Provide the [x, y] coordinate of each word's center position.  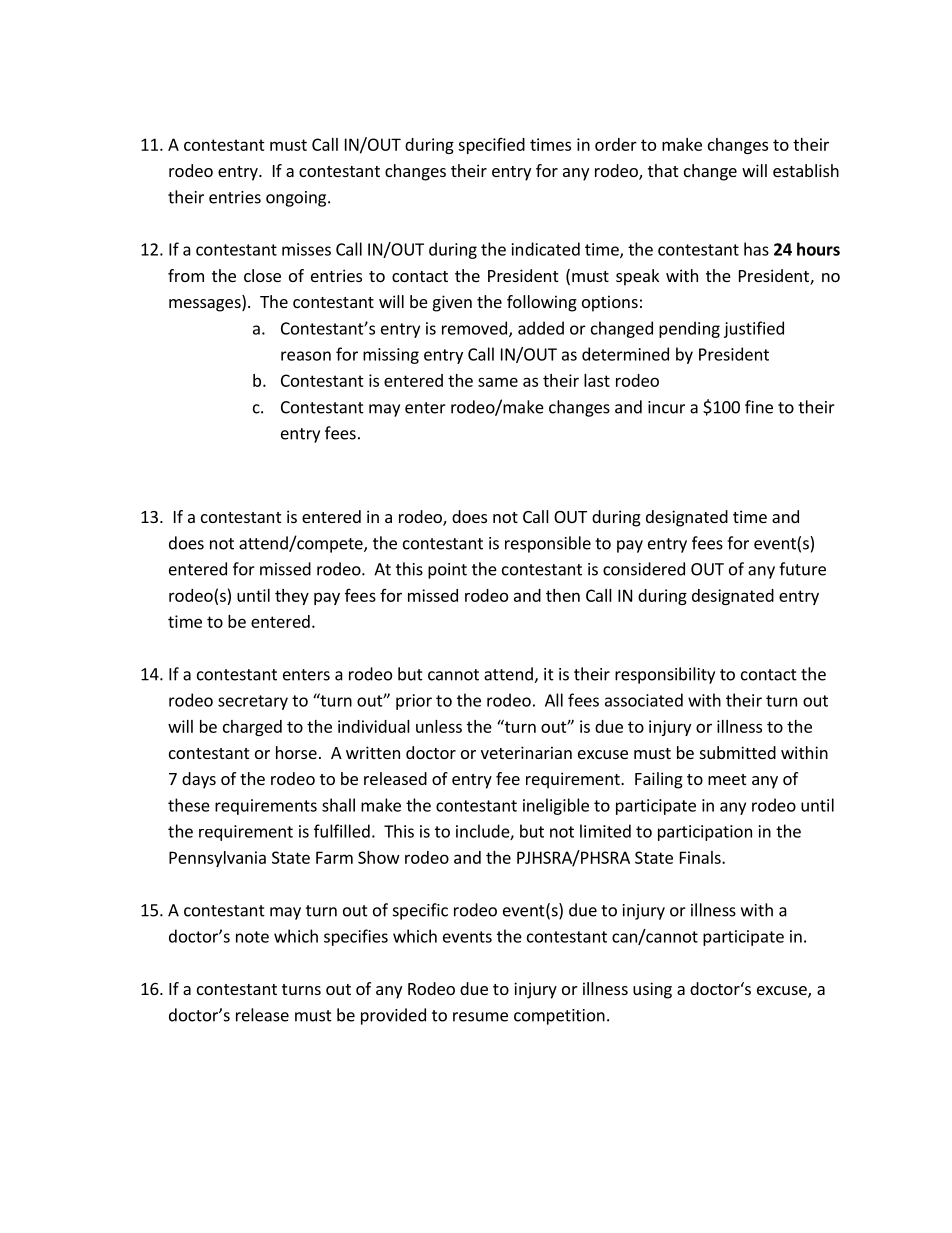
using [652, 990]
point [447, 571]
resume [480, 1017]
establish [806, 170]
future [802, 569]
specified [491, 146]
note [252, 937]
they [292, 597]
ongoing [297, 199]
